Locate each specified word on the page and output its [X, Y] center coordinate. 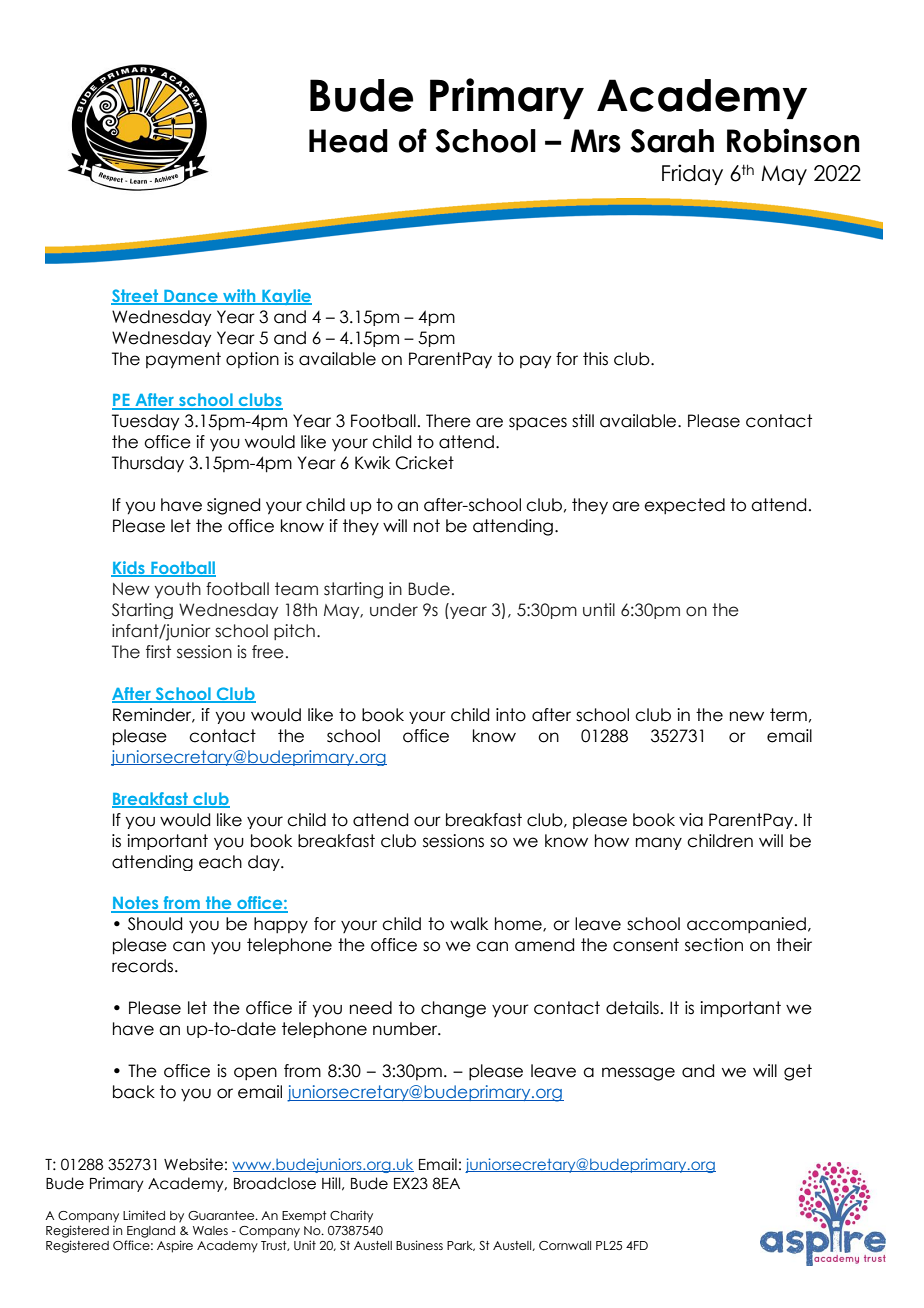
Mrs [595, 141]
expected [684, 506]
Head [348, 141]
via [691, 820]
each [220, 862]
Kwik [372, 462]
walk [469, 924]
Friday [692, 174]
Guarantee [222, 1215]
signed [233, 506]
